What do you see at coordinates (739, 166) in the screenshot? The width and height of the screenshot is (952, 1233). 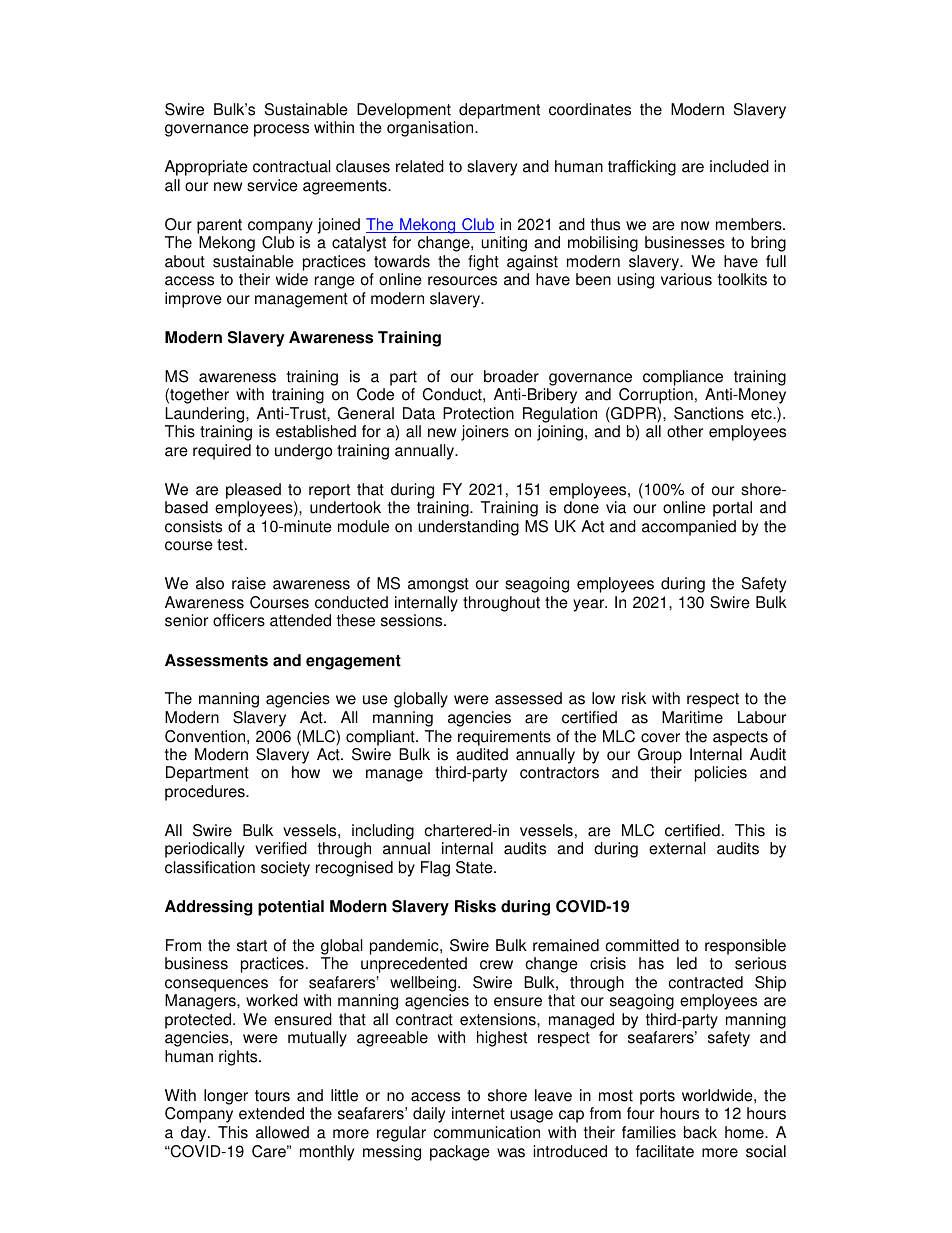 I see `included` at bounding box center [739, 166].
